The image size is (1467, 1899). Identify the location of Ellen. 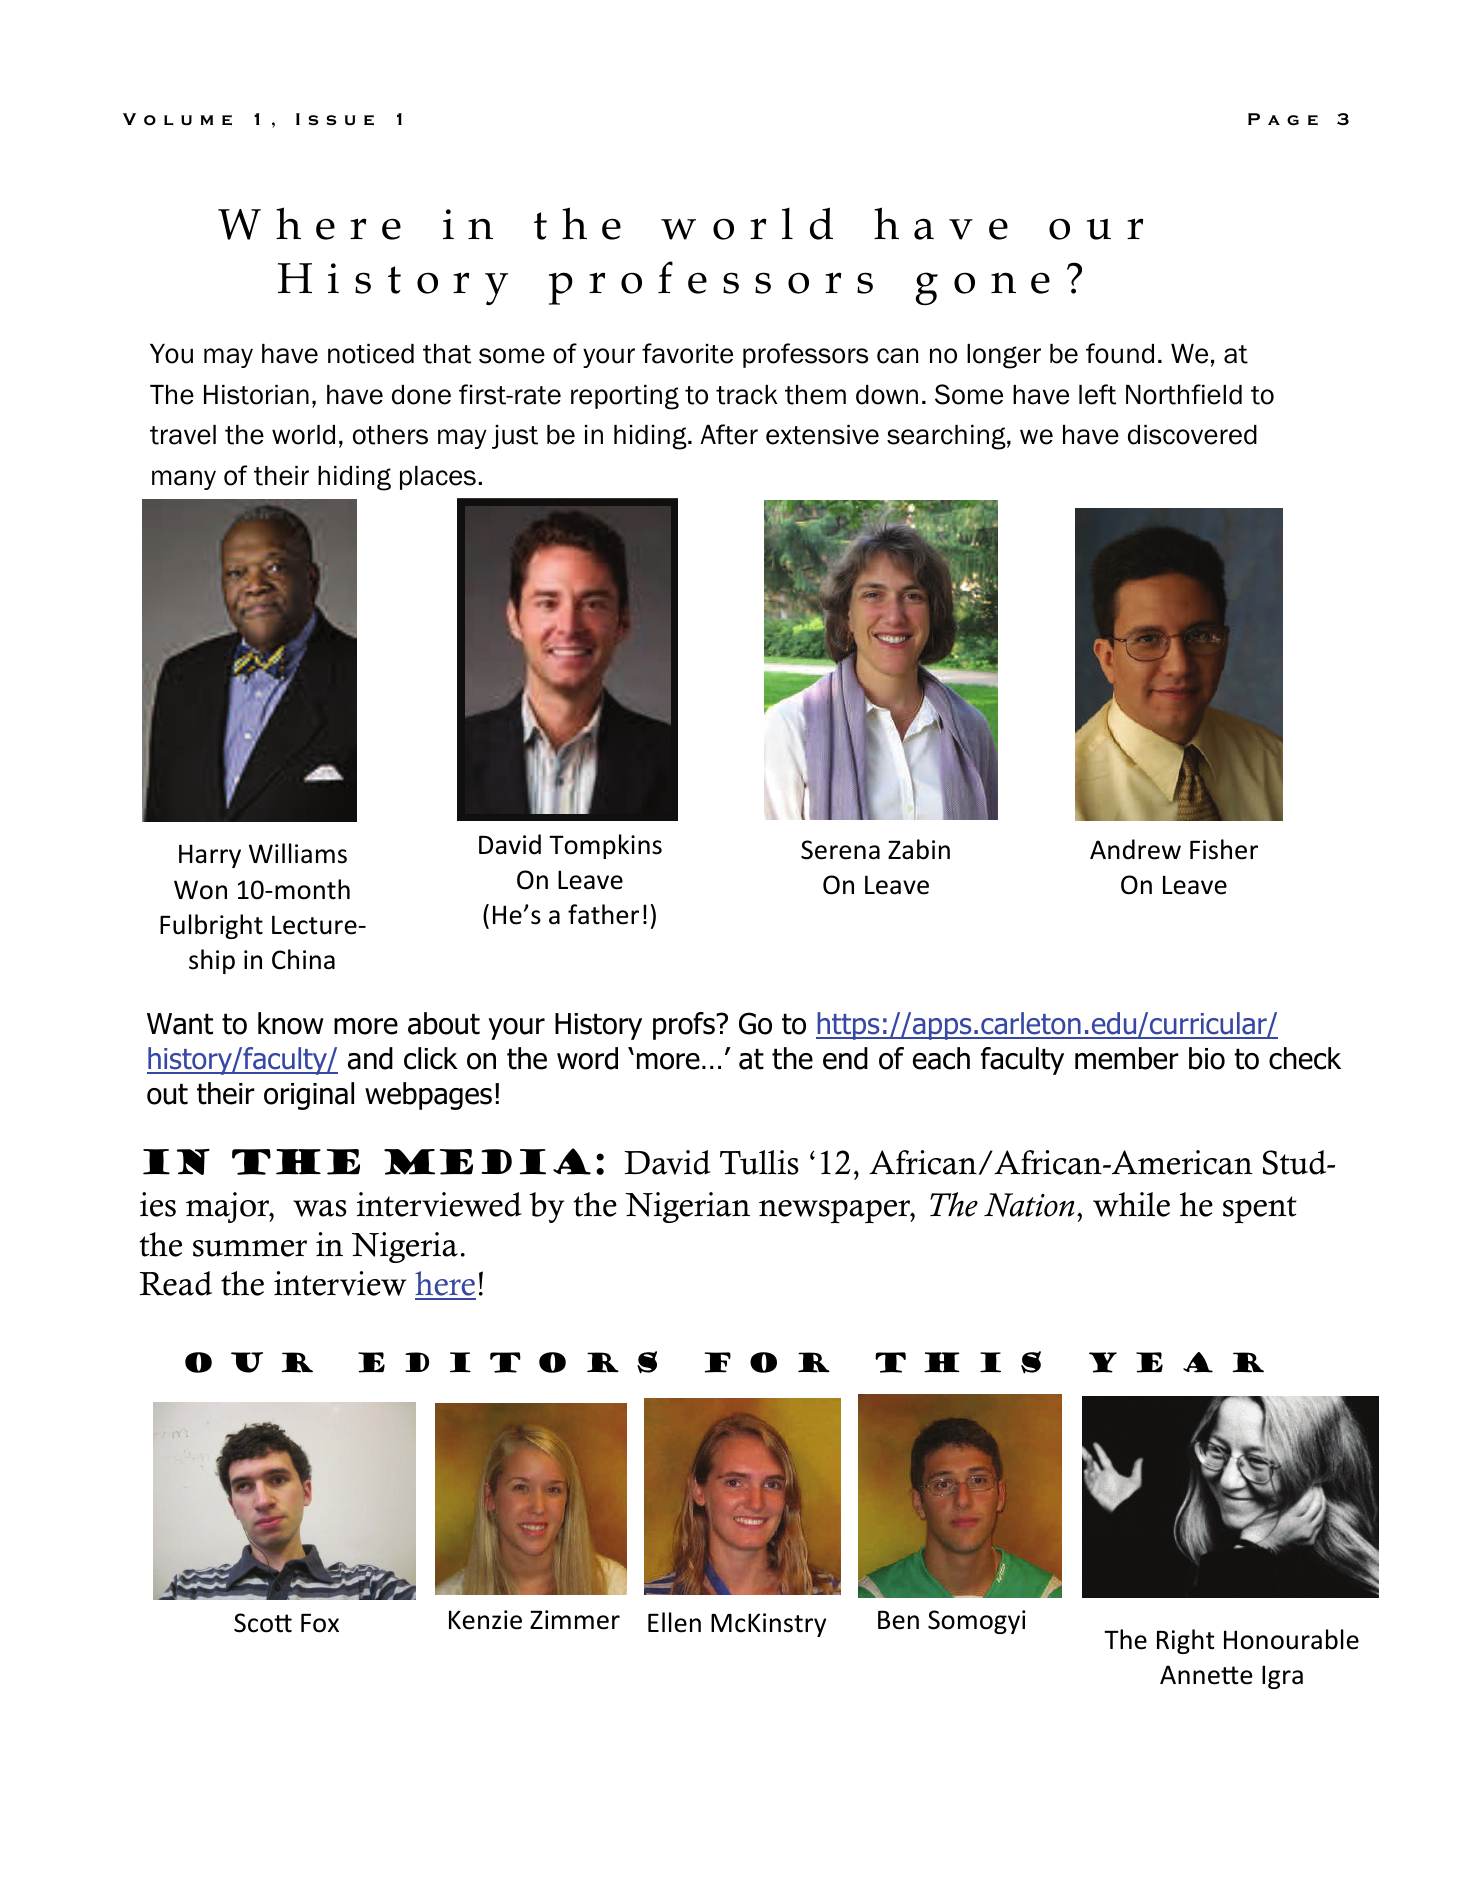
(674, 1622).
